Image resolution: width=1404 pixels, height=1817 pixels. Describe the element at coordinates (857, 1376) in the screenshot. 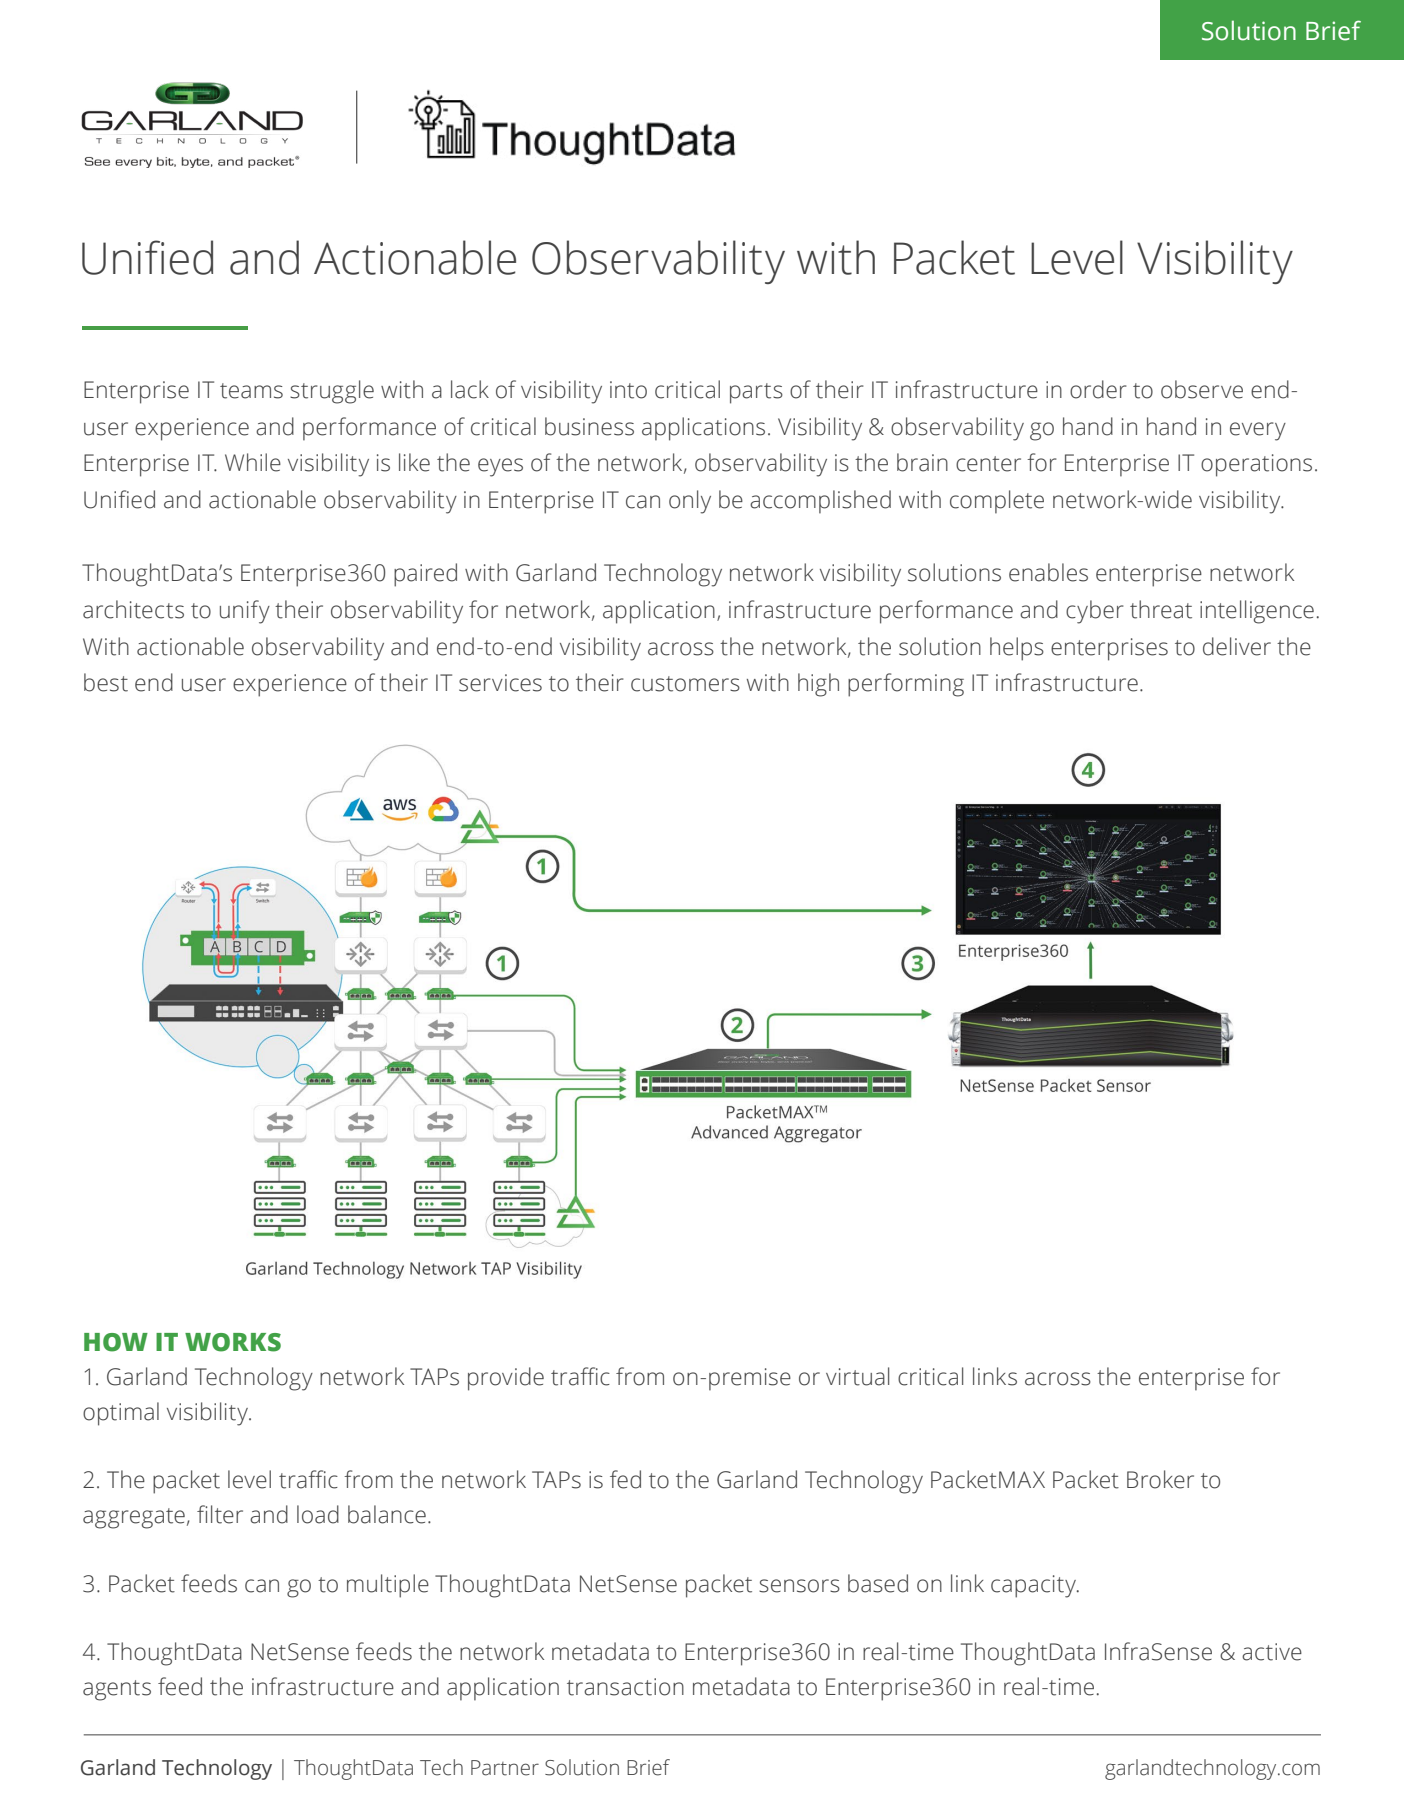

I see `virtual` at that location.
